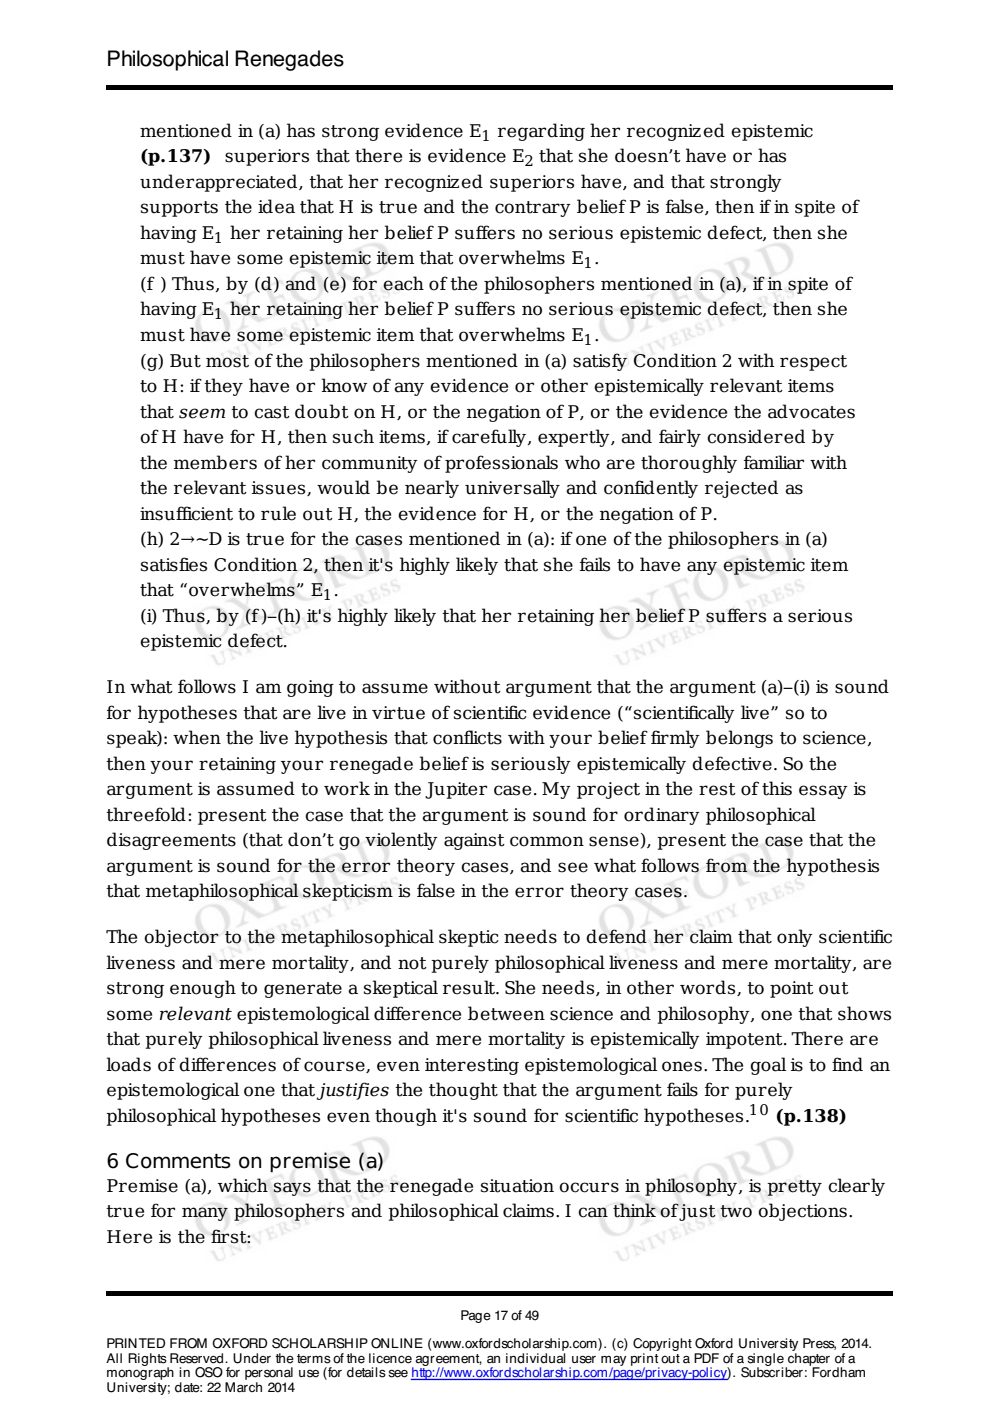  I want to click on result, so click(470, 987).
